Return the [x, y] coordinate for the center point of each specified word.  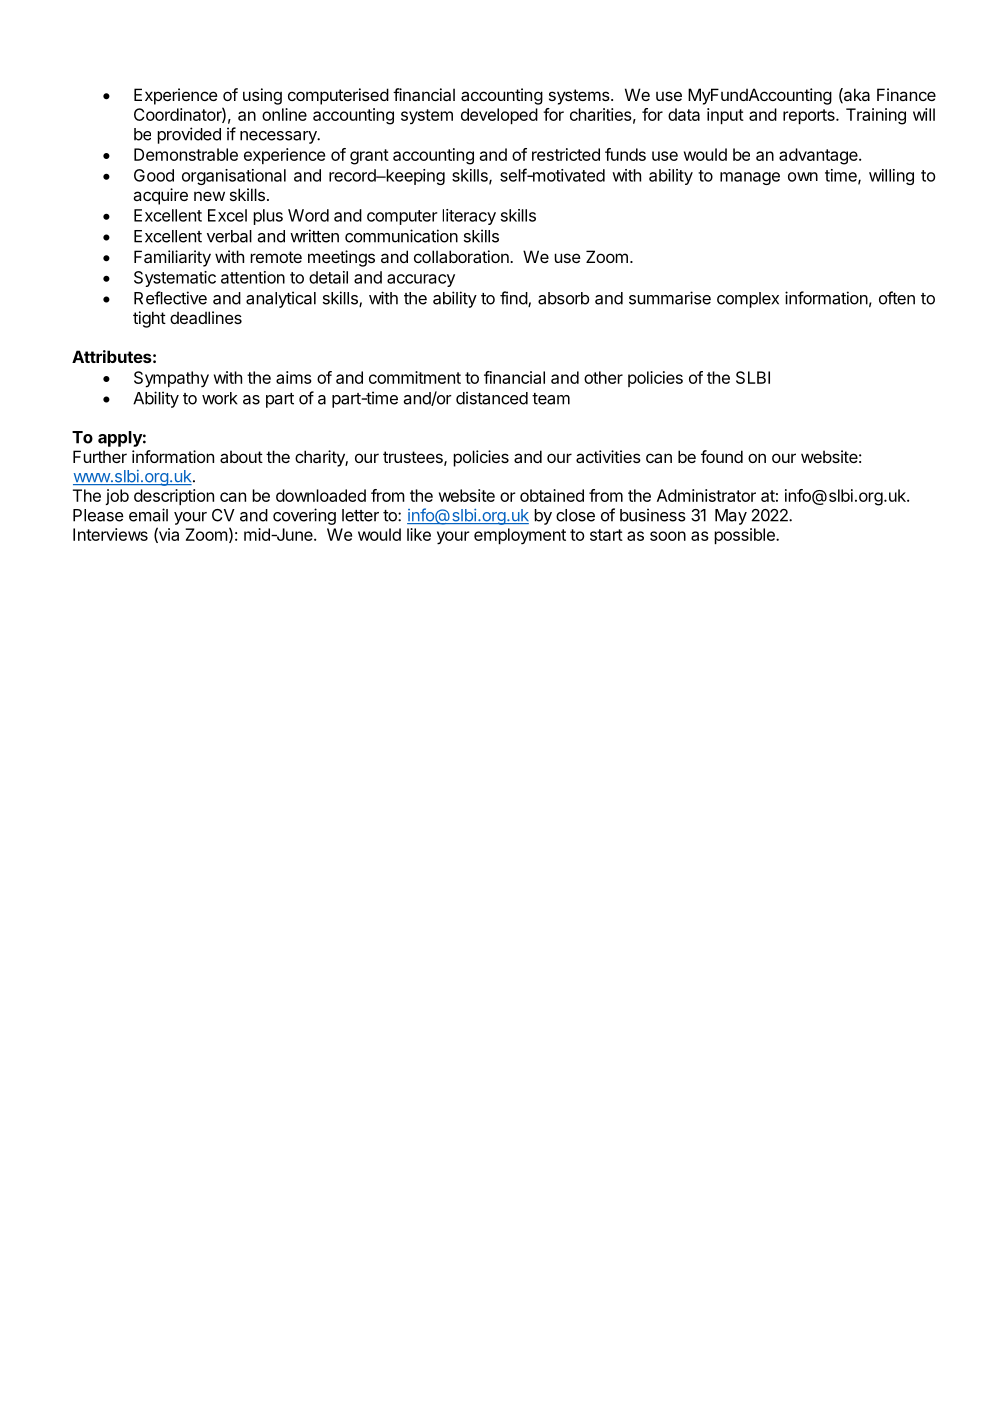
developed [499, 116]
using [262, 96]
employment [520, 536]
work [220, 398]
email [148, 515]
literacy [469, 217]
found [722, 456]
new [209, 196]
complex [748, 300]
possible [745, 536]
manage [750, 178]
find [514, 299]
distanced [492, 398]
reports [810, 116]
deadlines [206, 317]
